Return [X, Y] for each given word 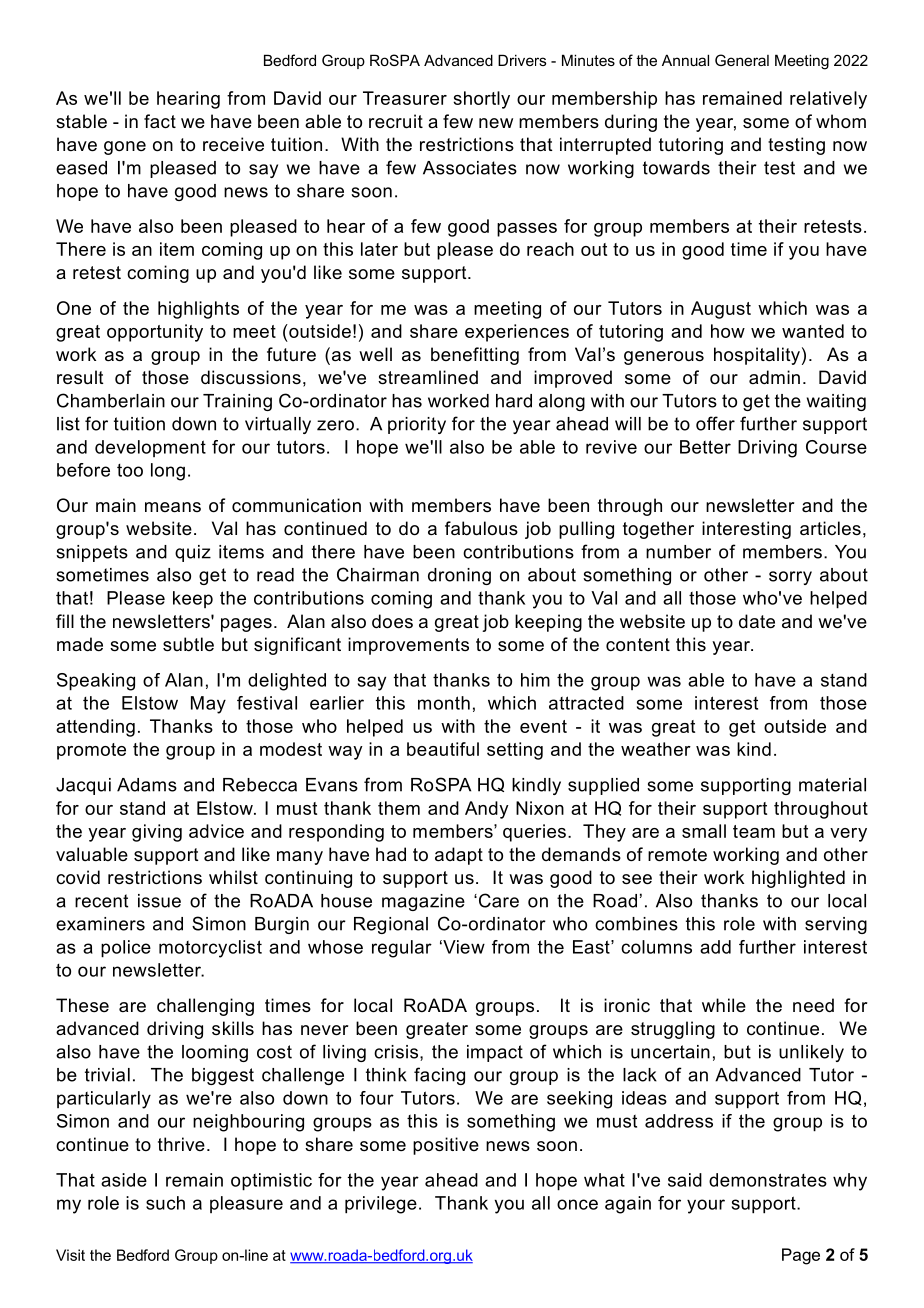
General [742, 60]
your [706, 1206]
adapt [459, 856]
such [165, 1203]
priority [417, 425]
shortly [481, 100]
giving [157, 833]
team [754, 831]
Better [705, 447]
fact [160, 121]
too [130, 470]
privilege [381, 1205]
